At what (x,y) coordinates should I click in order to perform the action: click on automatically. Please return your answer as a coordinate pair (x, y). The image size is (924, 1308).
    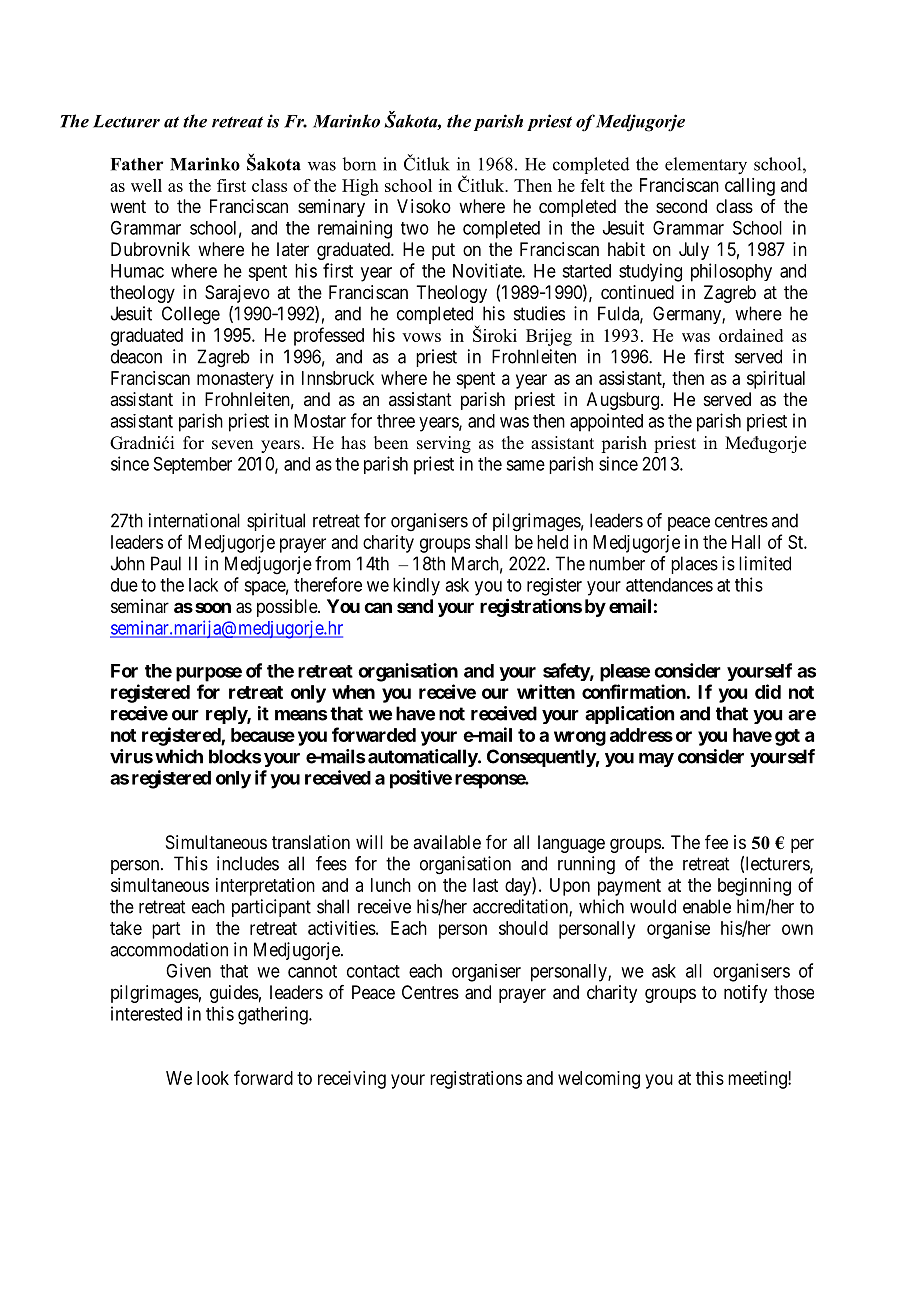
    Looking at the image, I should click on (423, 758).
